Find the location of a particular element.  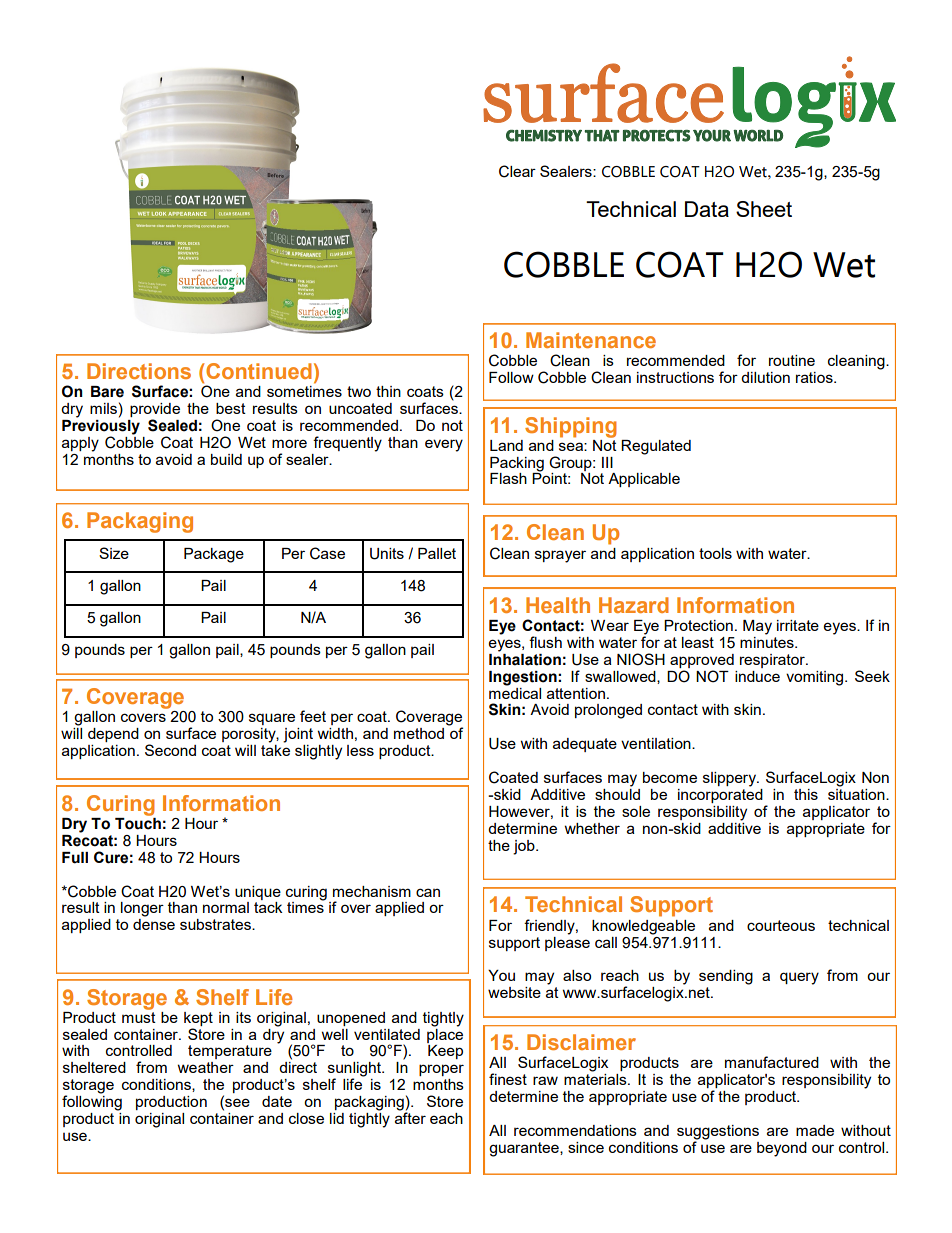

Sheet is located at coordinates (764, 209).
